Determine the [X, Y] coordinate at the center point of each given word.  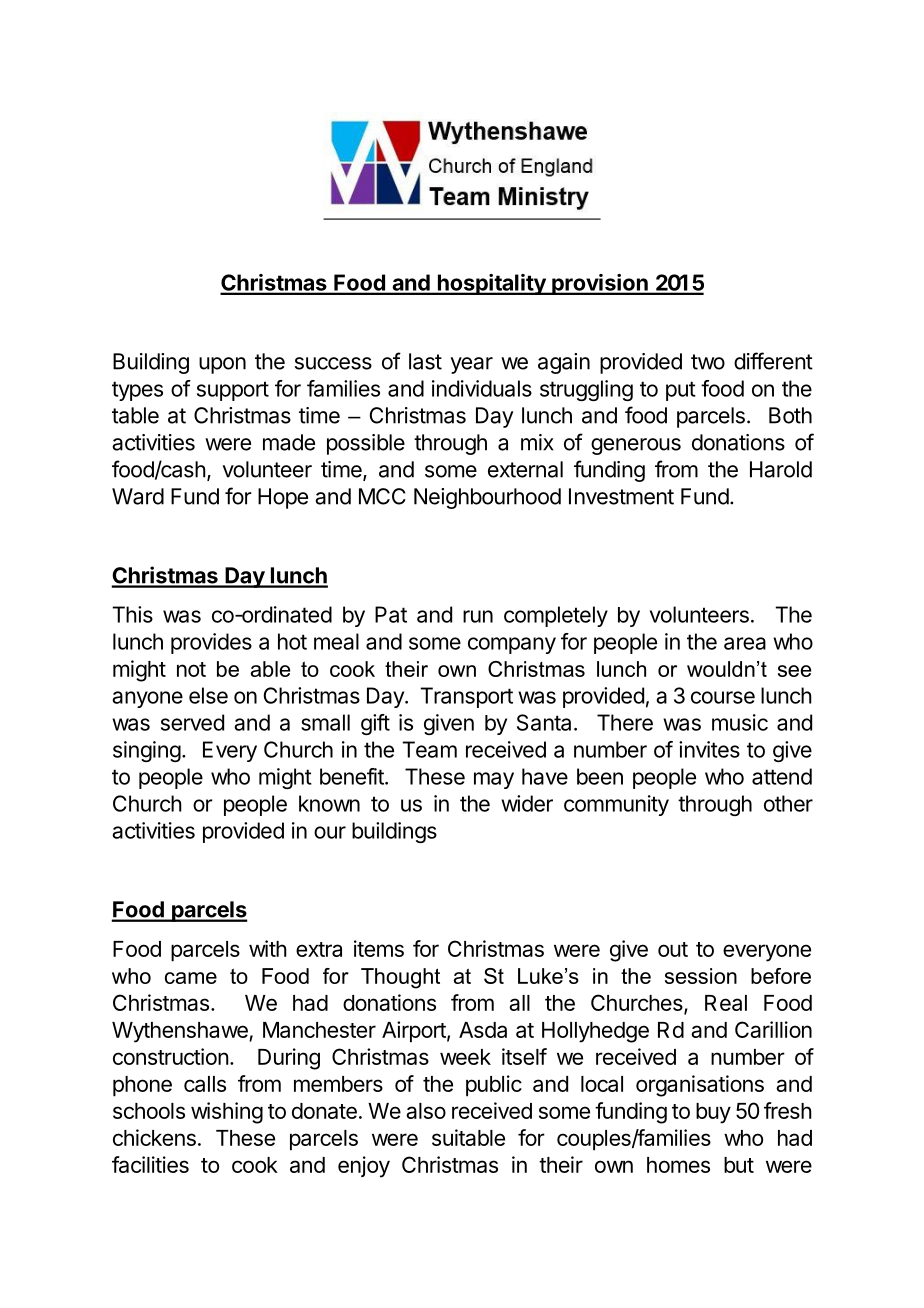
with [268, 948]
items [379, 948]
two [708, 362]
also [426, 1111]
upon [222, 365]
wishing [227, 1113]
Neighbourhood [487, 498]
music [740, 722]
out [673, 949]
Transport [466, 697]
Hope [283, 498]
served [192, 722]
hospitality [491, 284]
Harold [781, 469]
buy [713, 1113]
